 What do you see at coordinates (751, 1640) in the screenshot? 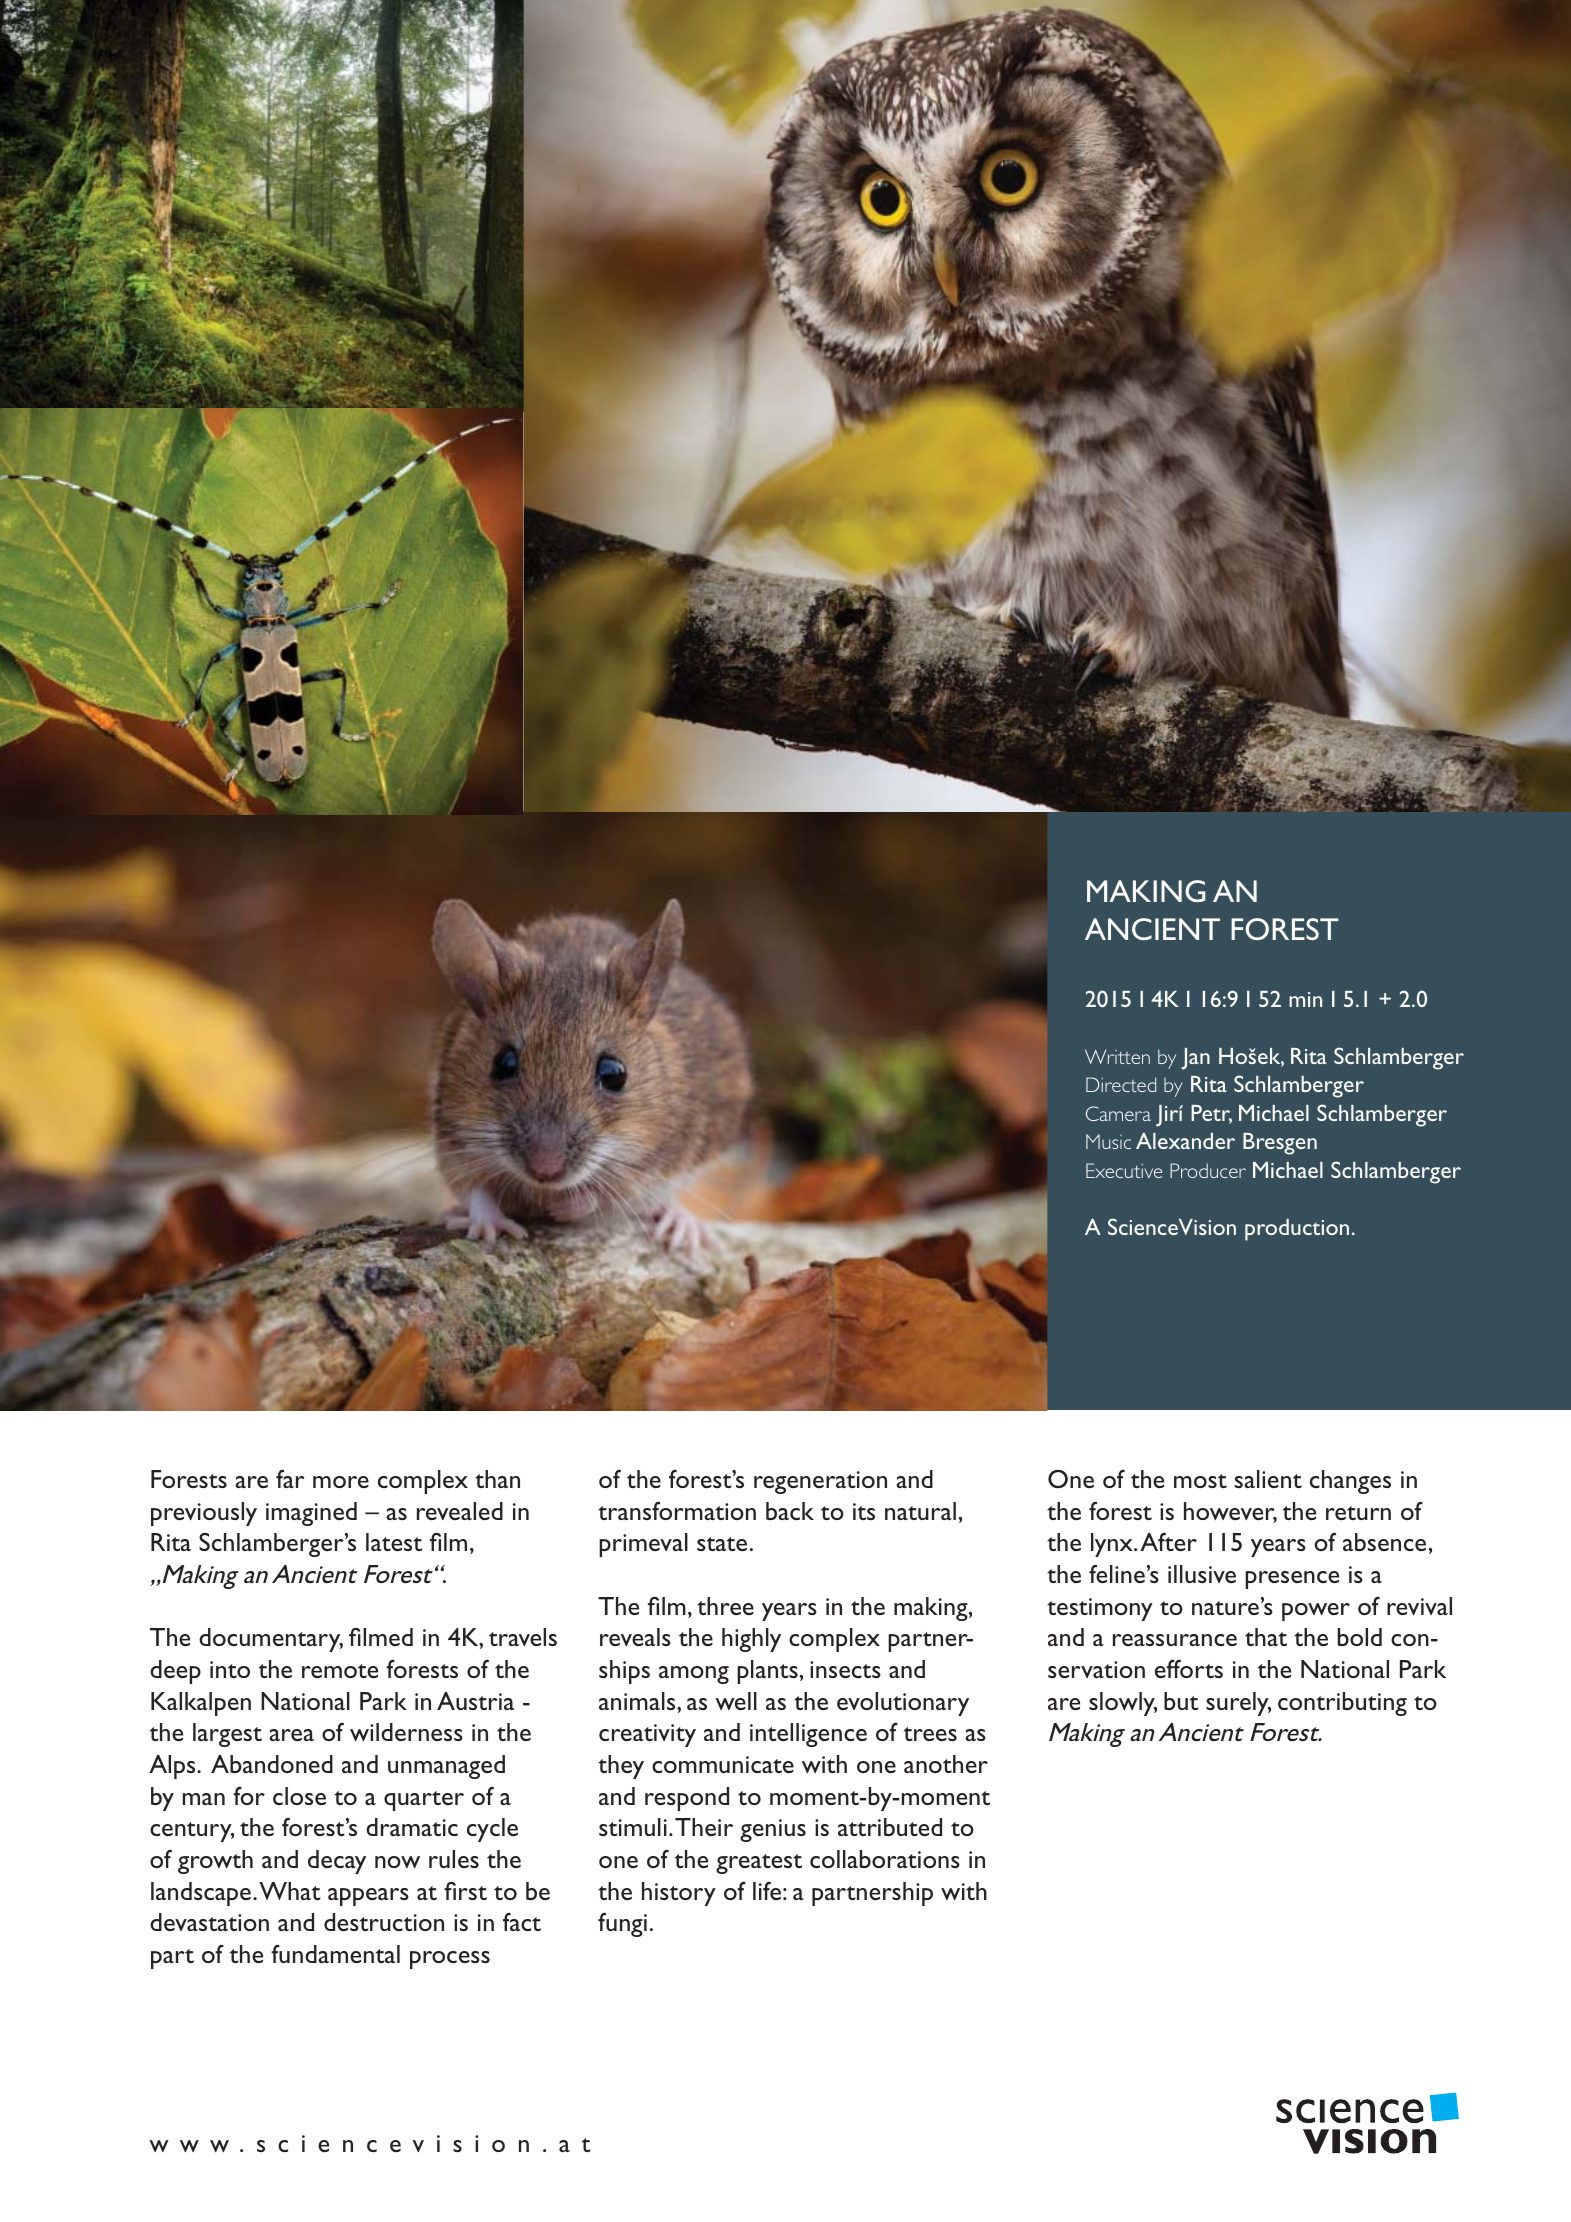
I see `highly` at bounding box center [751, 1640].
